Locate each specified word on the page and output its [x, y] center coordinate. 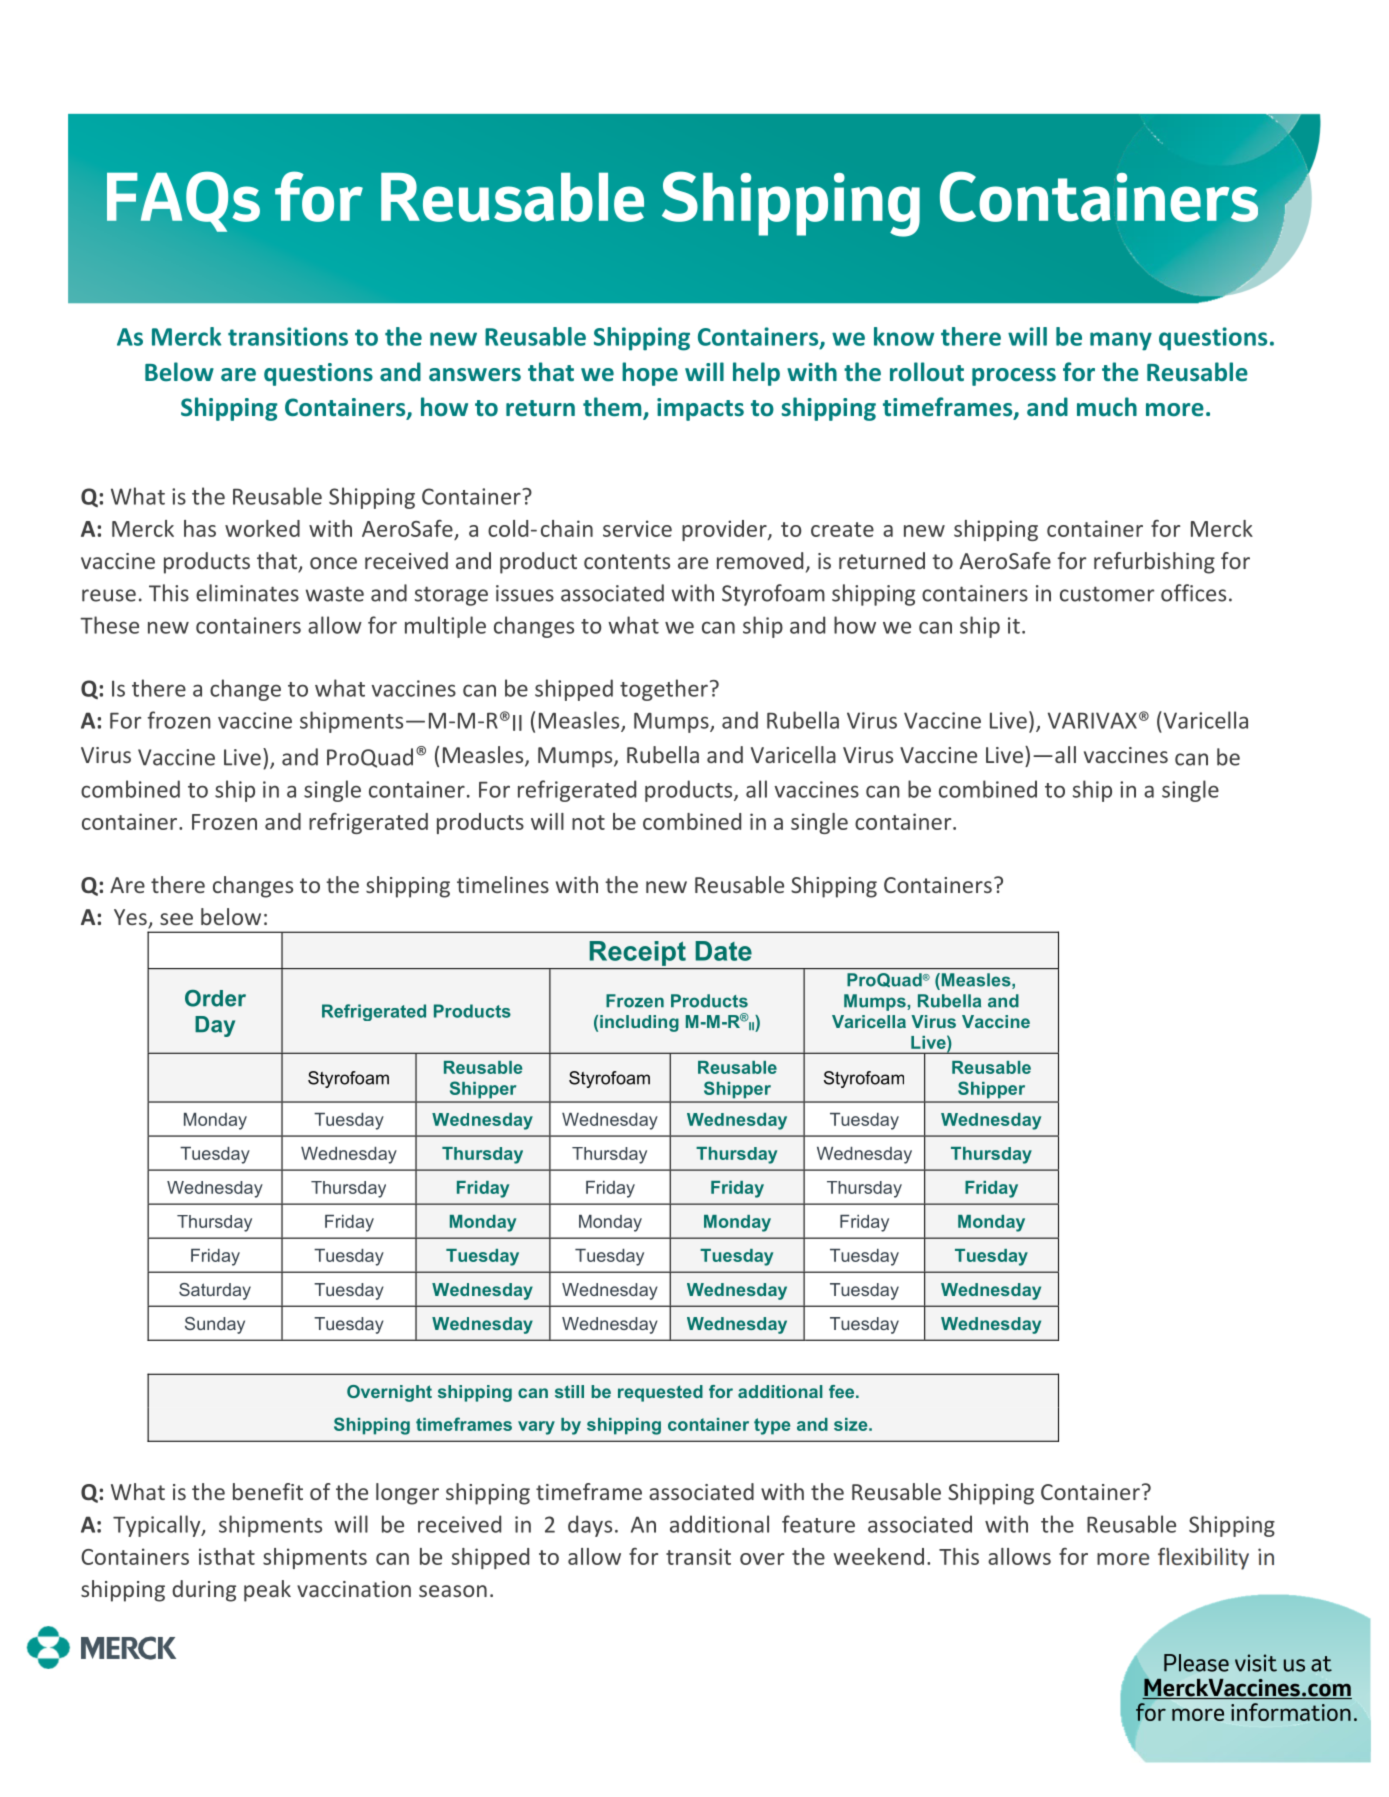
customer [1107, 594]
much [1107, 407]
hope [650, 374]
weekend [878, 1556]
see [176, 919]
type [772, 1426]
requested [660, 1393]
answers [475, 375]
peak [267, 1591]
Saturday [215, 1291]
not [588, 822]
